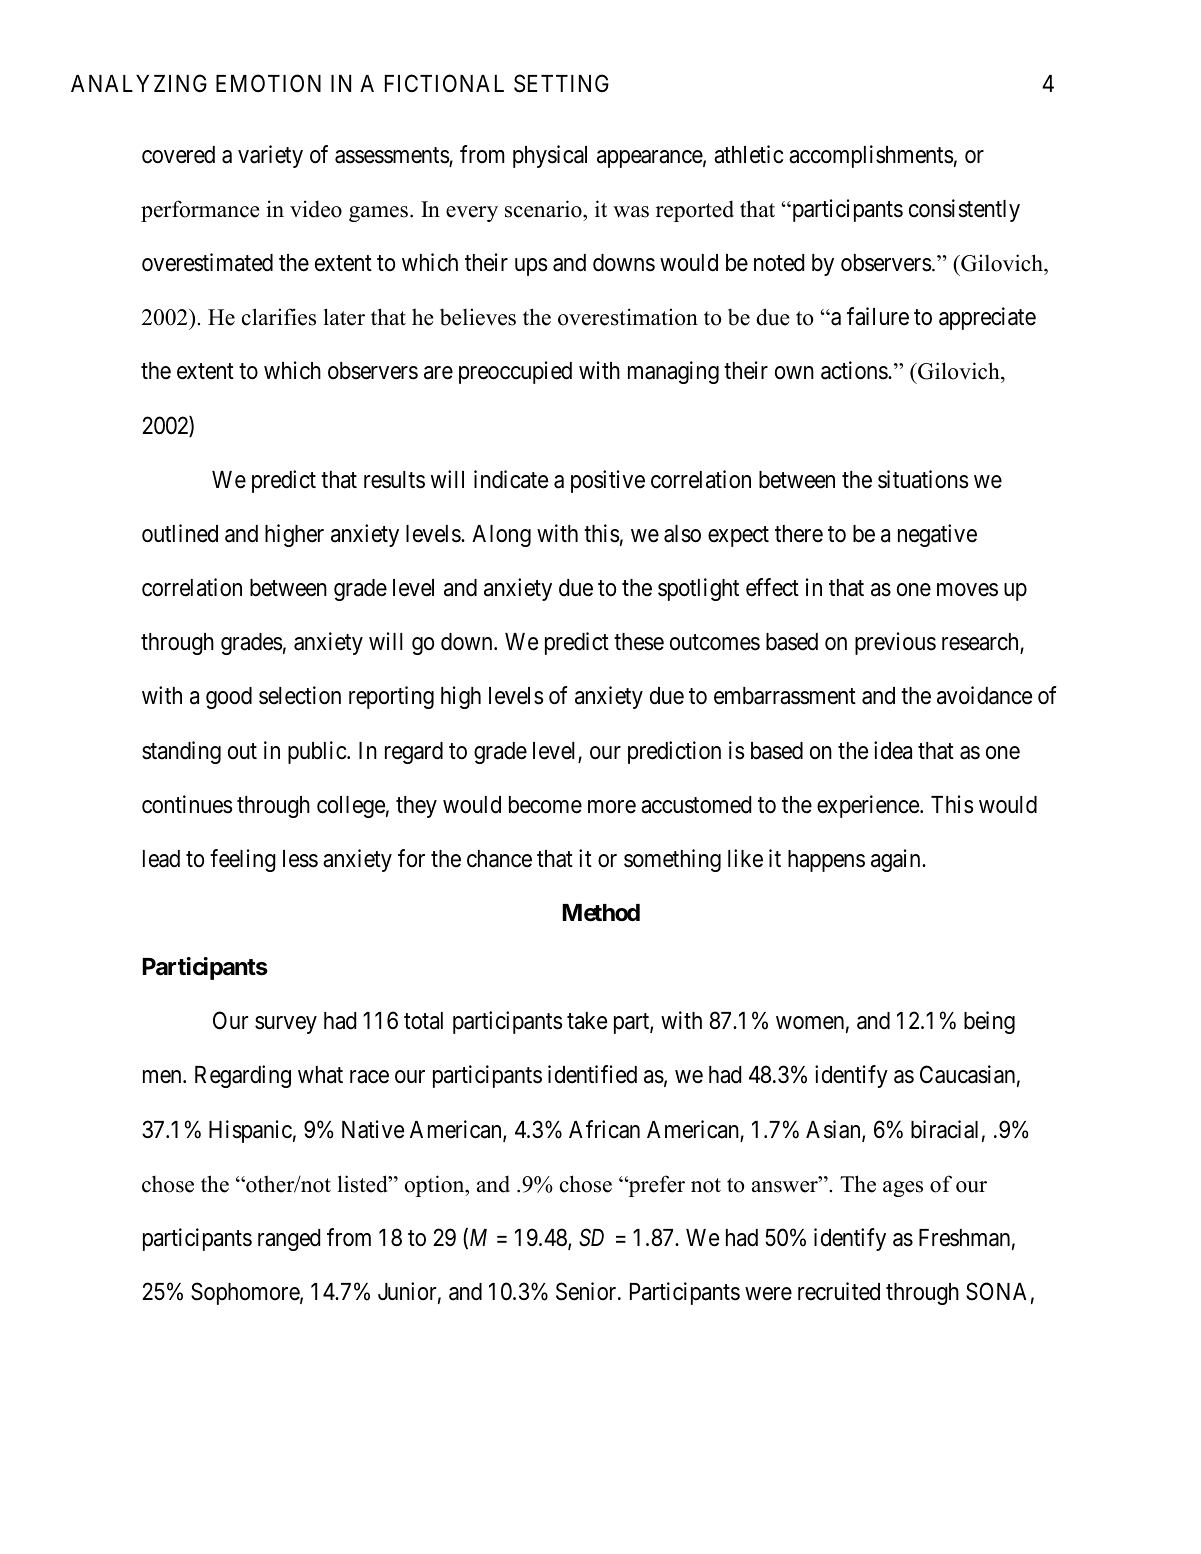 The height and width of the image is (1554, 1201). What do you see at coordinates (286, 1025) in the image?
I see `survey` at bounding box center [286, 1025].
